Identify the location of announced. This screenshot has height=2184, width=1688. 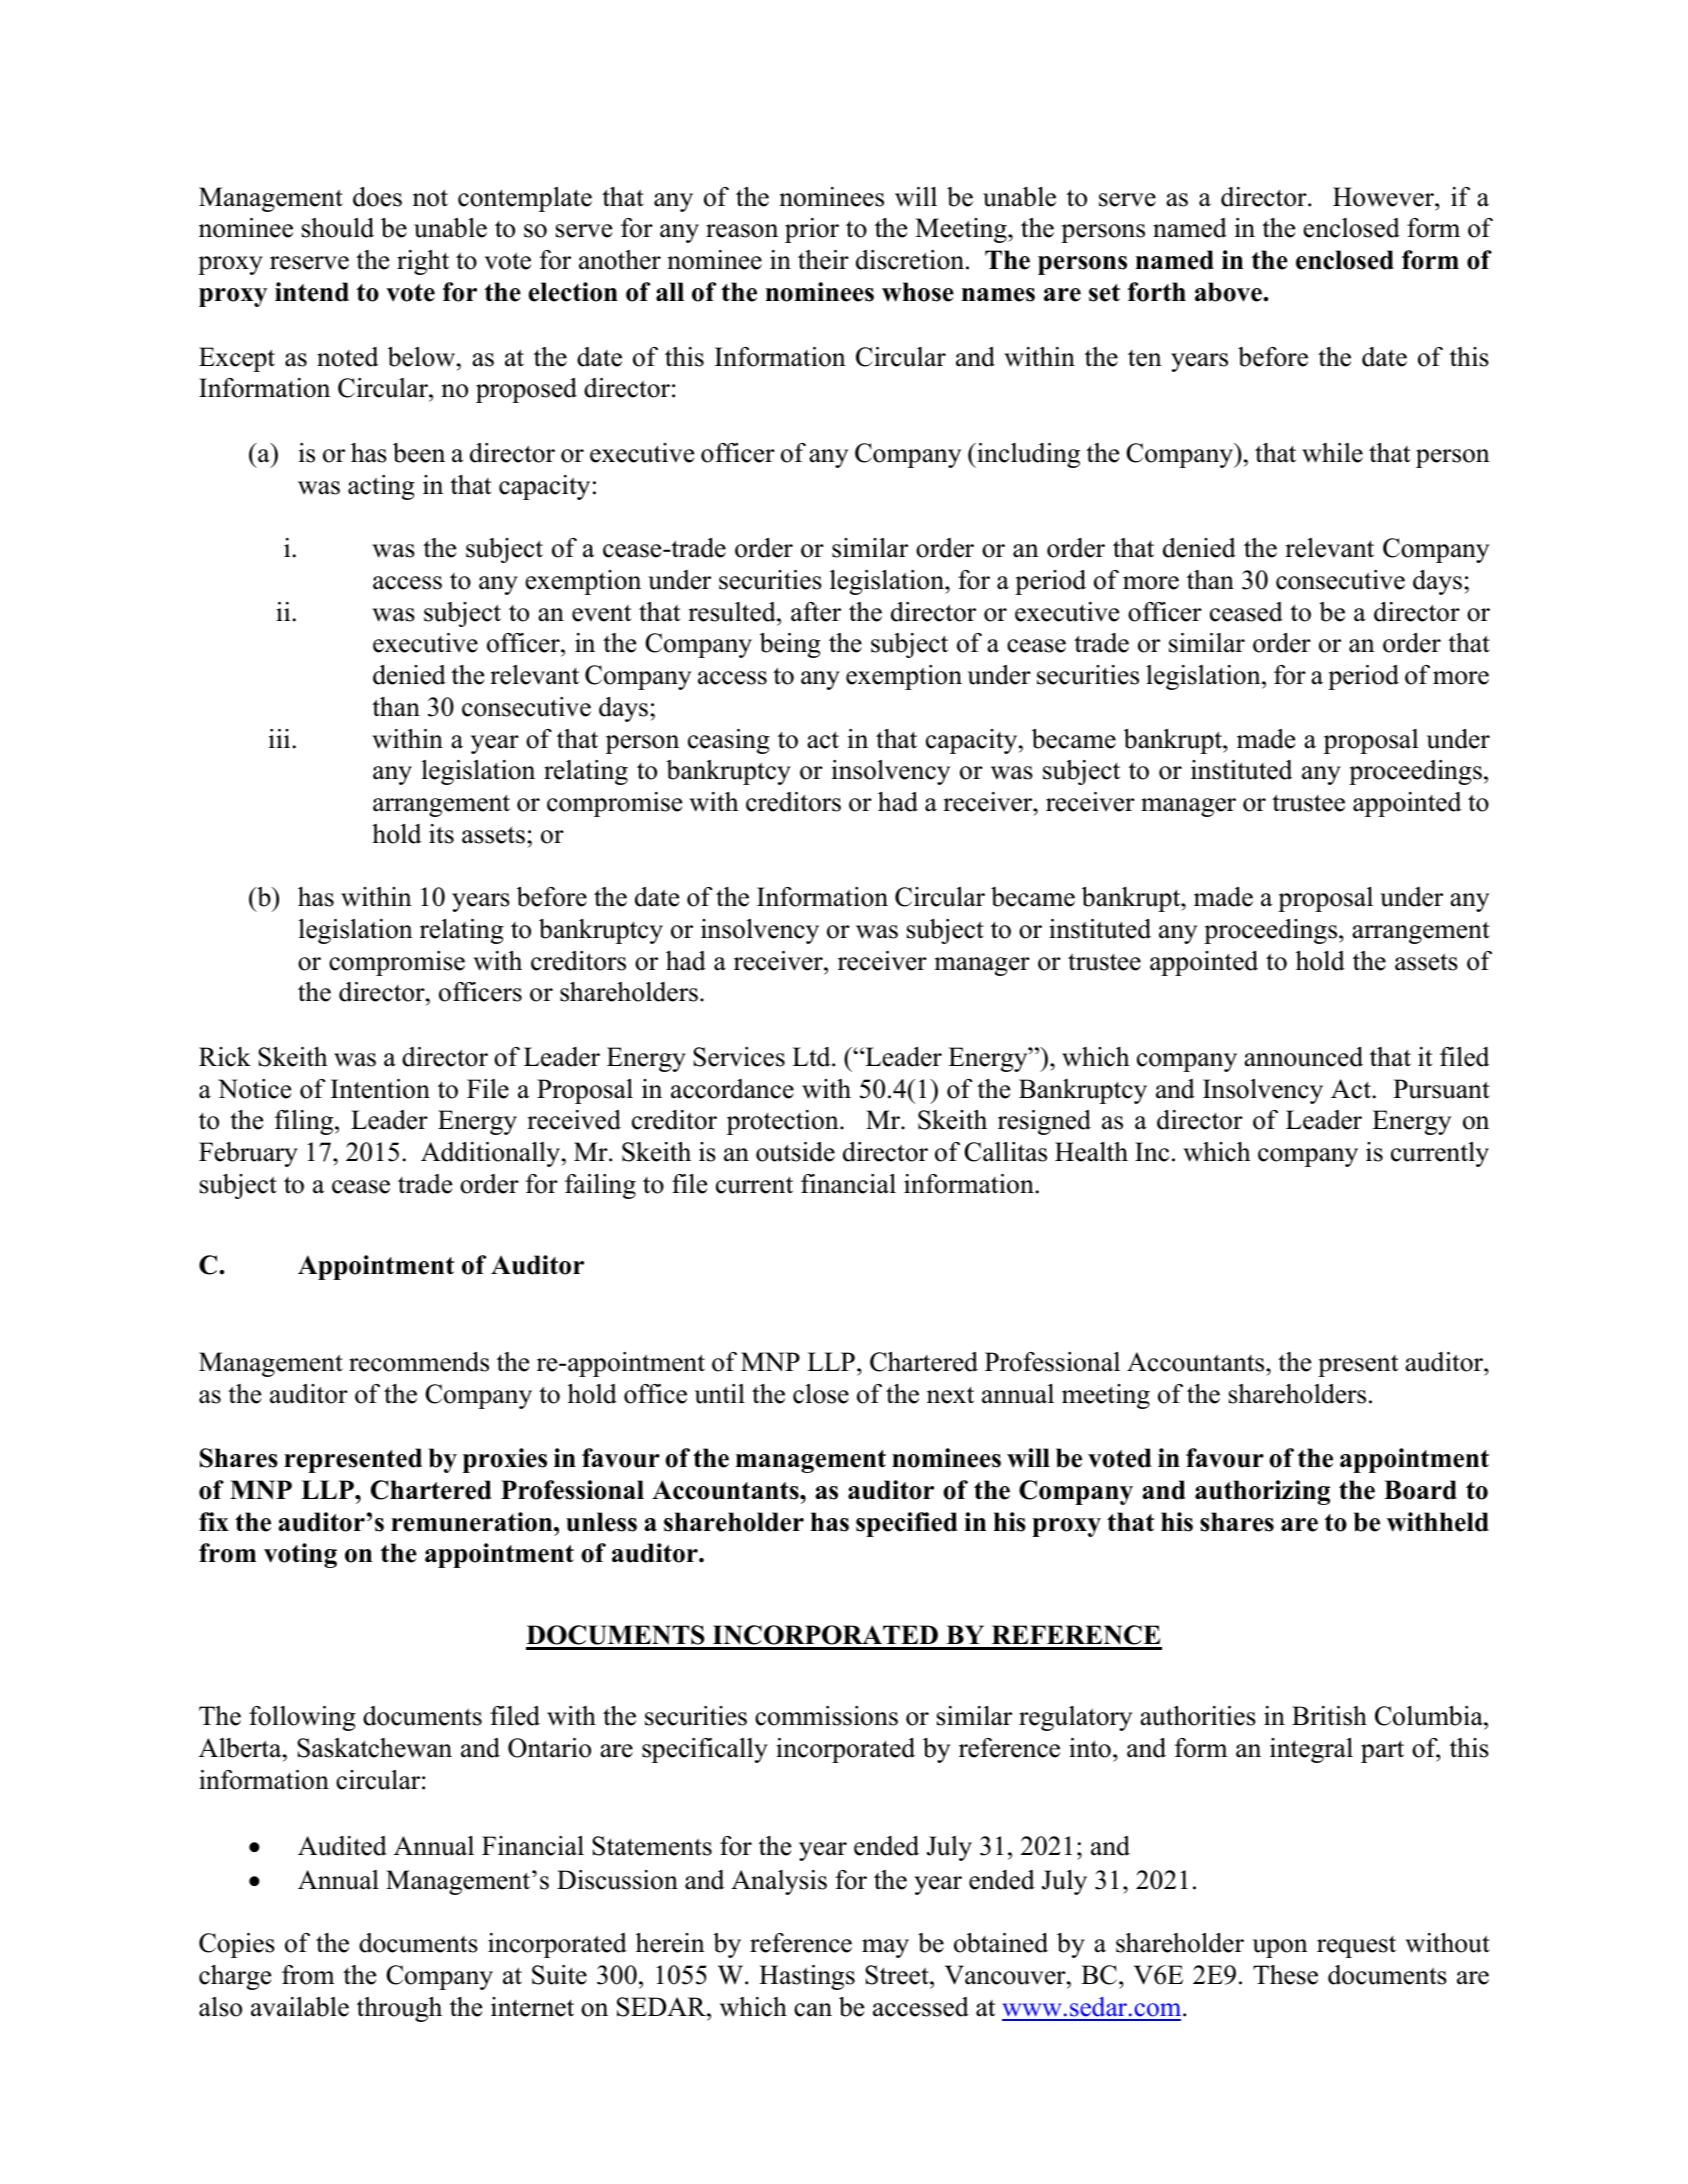
(1303, 1057).
